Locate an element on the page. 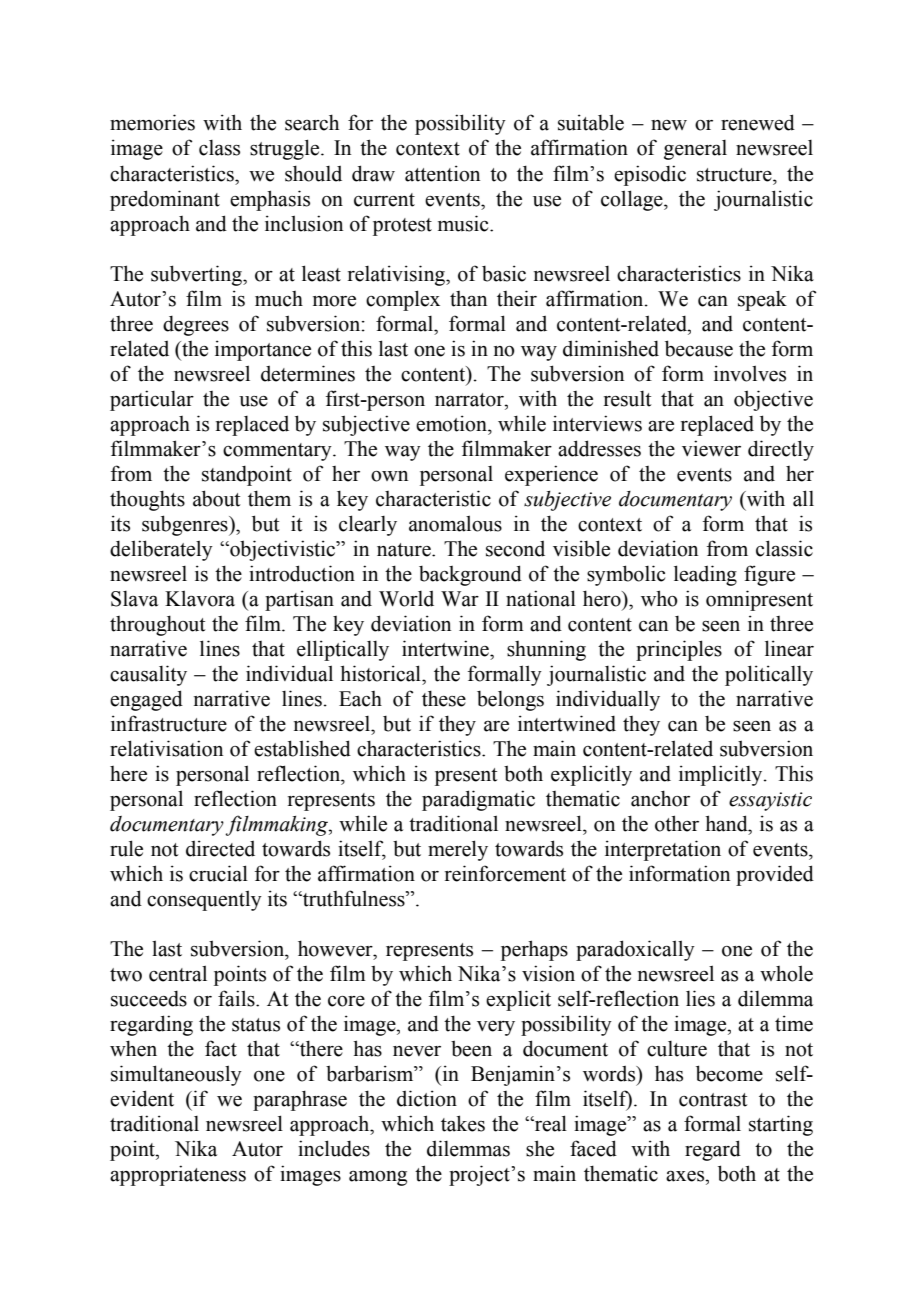  principles is located at coordinates (679, 650).
